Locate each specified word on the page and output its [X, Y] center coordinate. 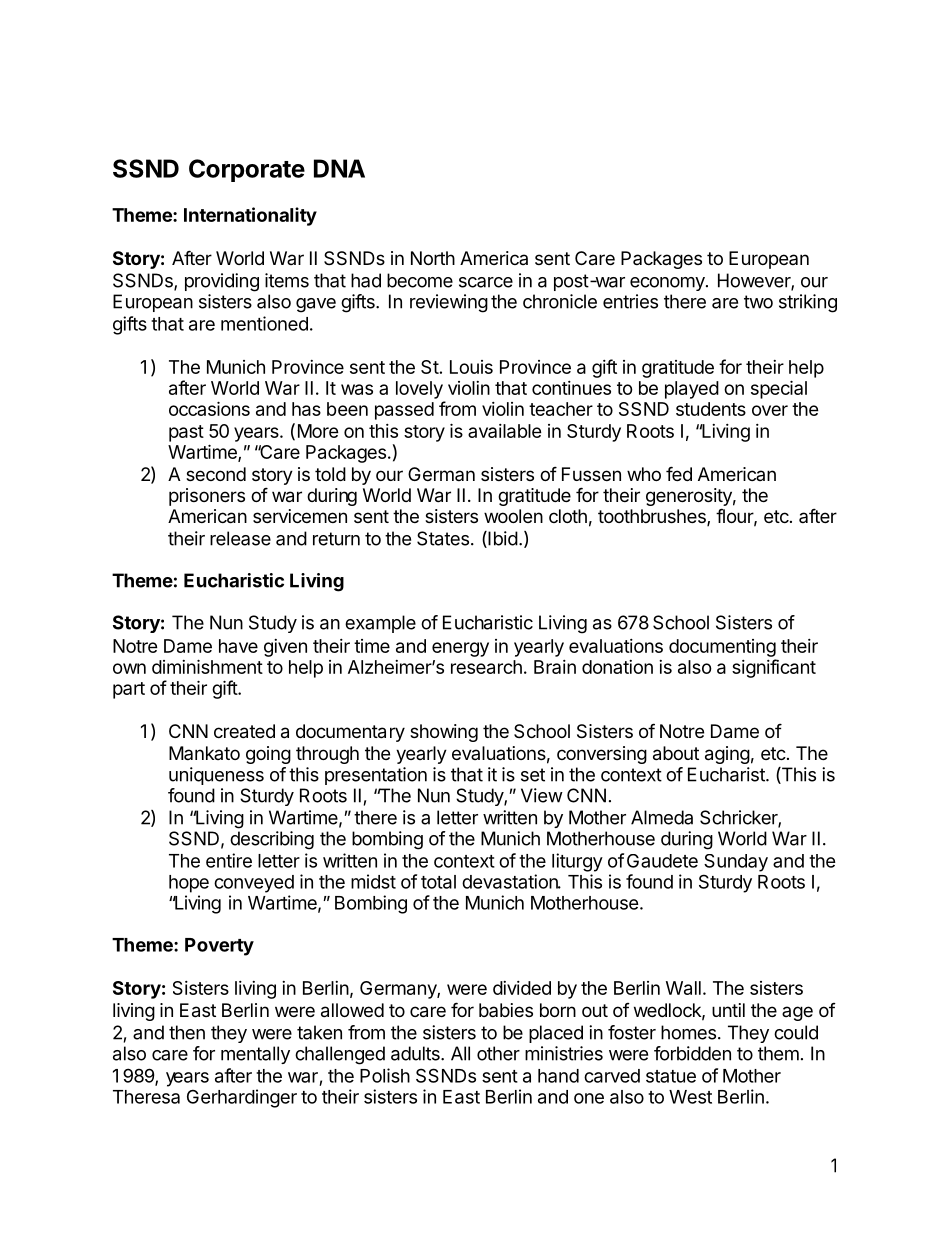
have [238, 646]
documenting [722, 648]
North [433, 258]
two [758, 302]
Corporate [247, 170]
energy [460, 649]
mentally [255, 1055]
